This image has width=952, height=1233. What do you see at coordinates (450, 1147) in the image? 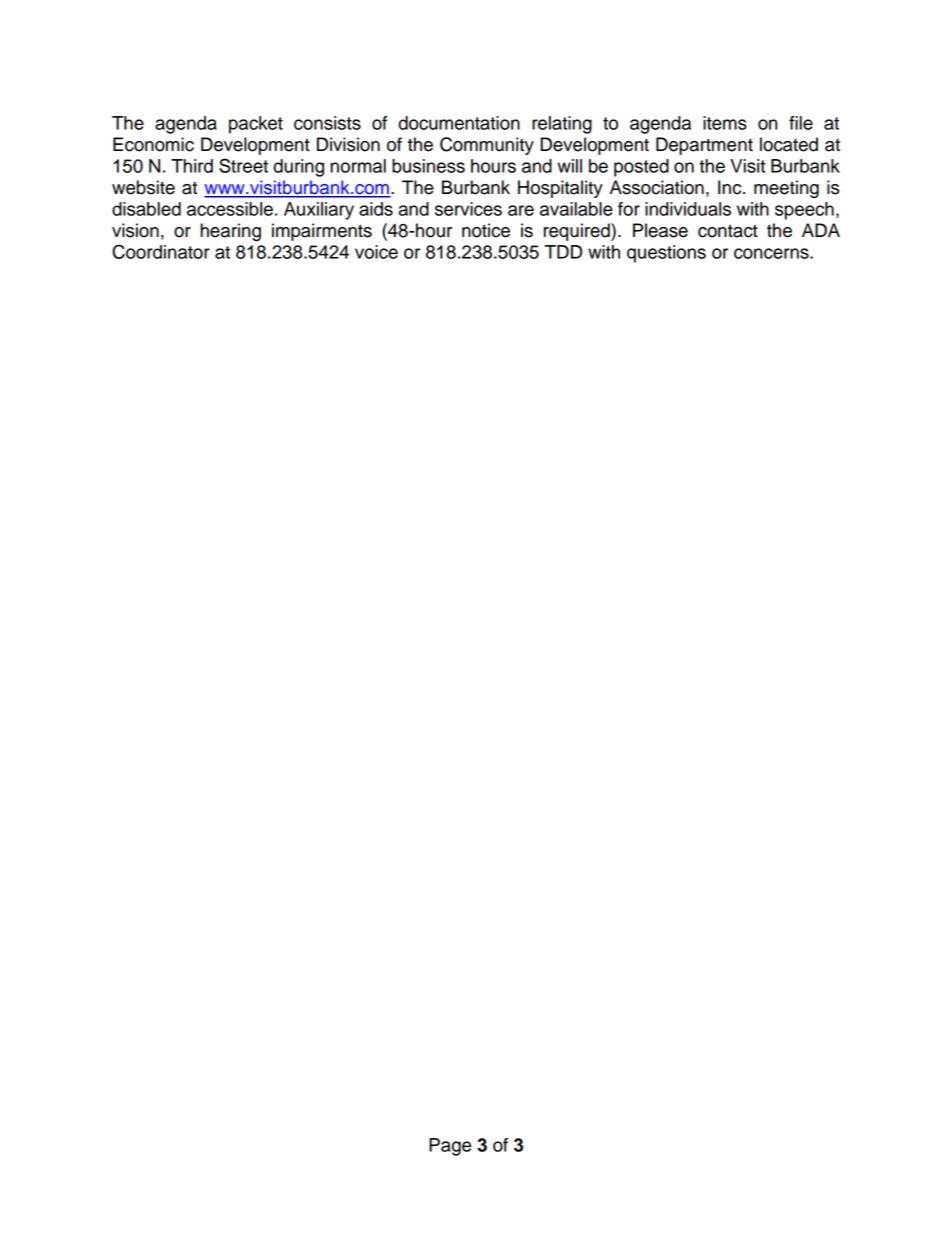
I see `Page` at bounding box center [450, 1147].
